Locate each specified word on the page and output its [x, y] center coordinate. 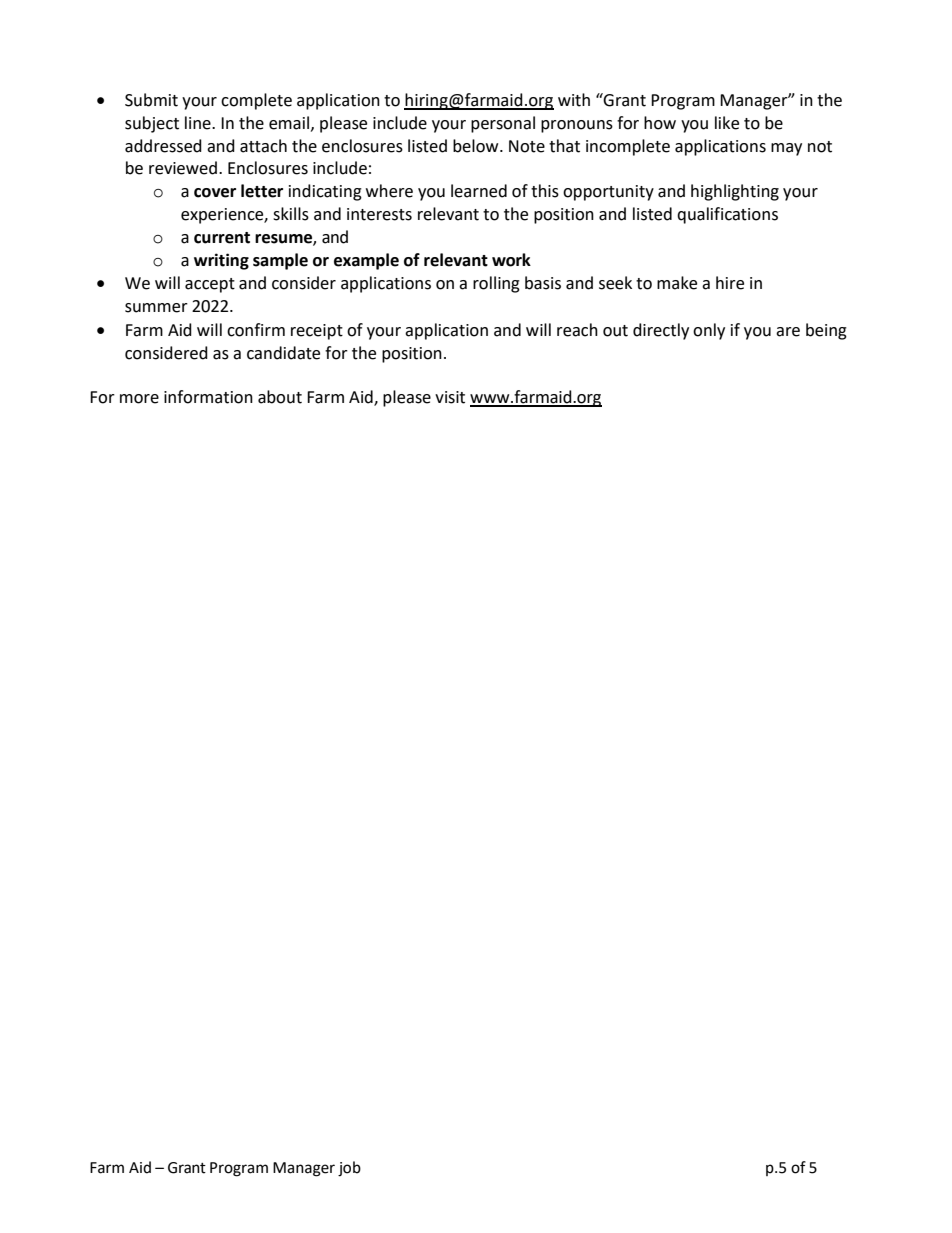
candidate [283, 353]
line [199, 123]
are [788, 332]
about [280, 397]
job [349, 1169]
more [139, 399]
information [208, 397]
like [727, 123]
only [709, 331]
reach [577, 330]
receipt [317, 332]
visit [450, 397]
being [826, 331]
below [477, 146]
